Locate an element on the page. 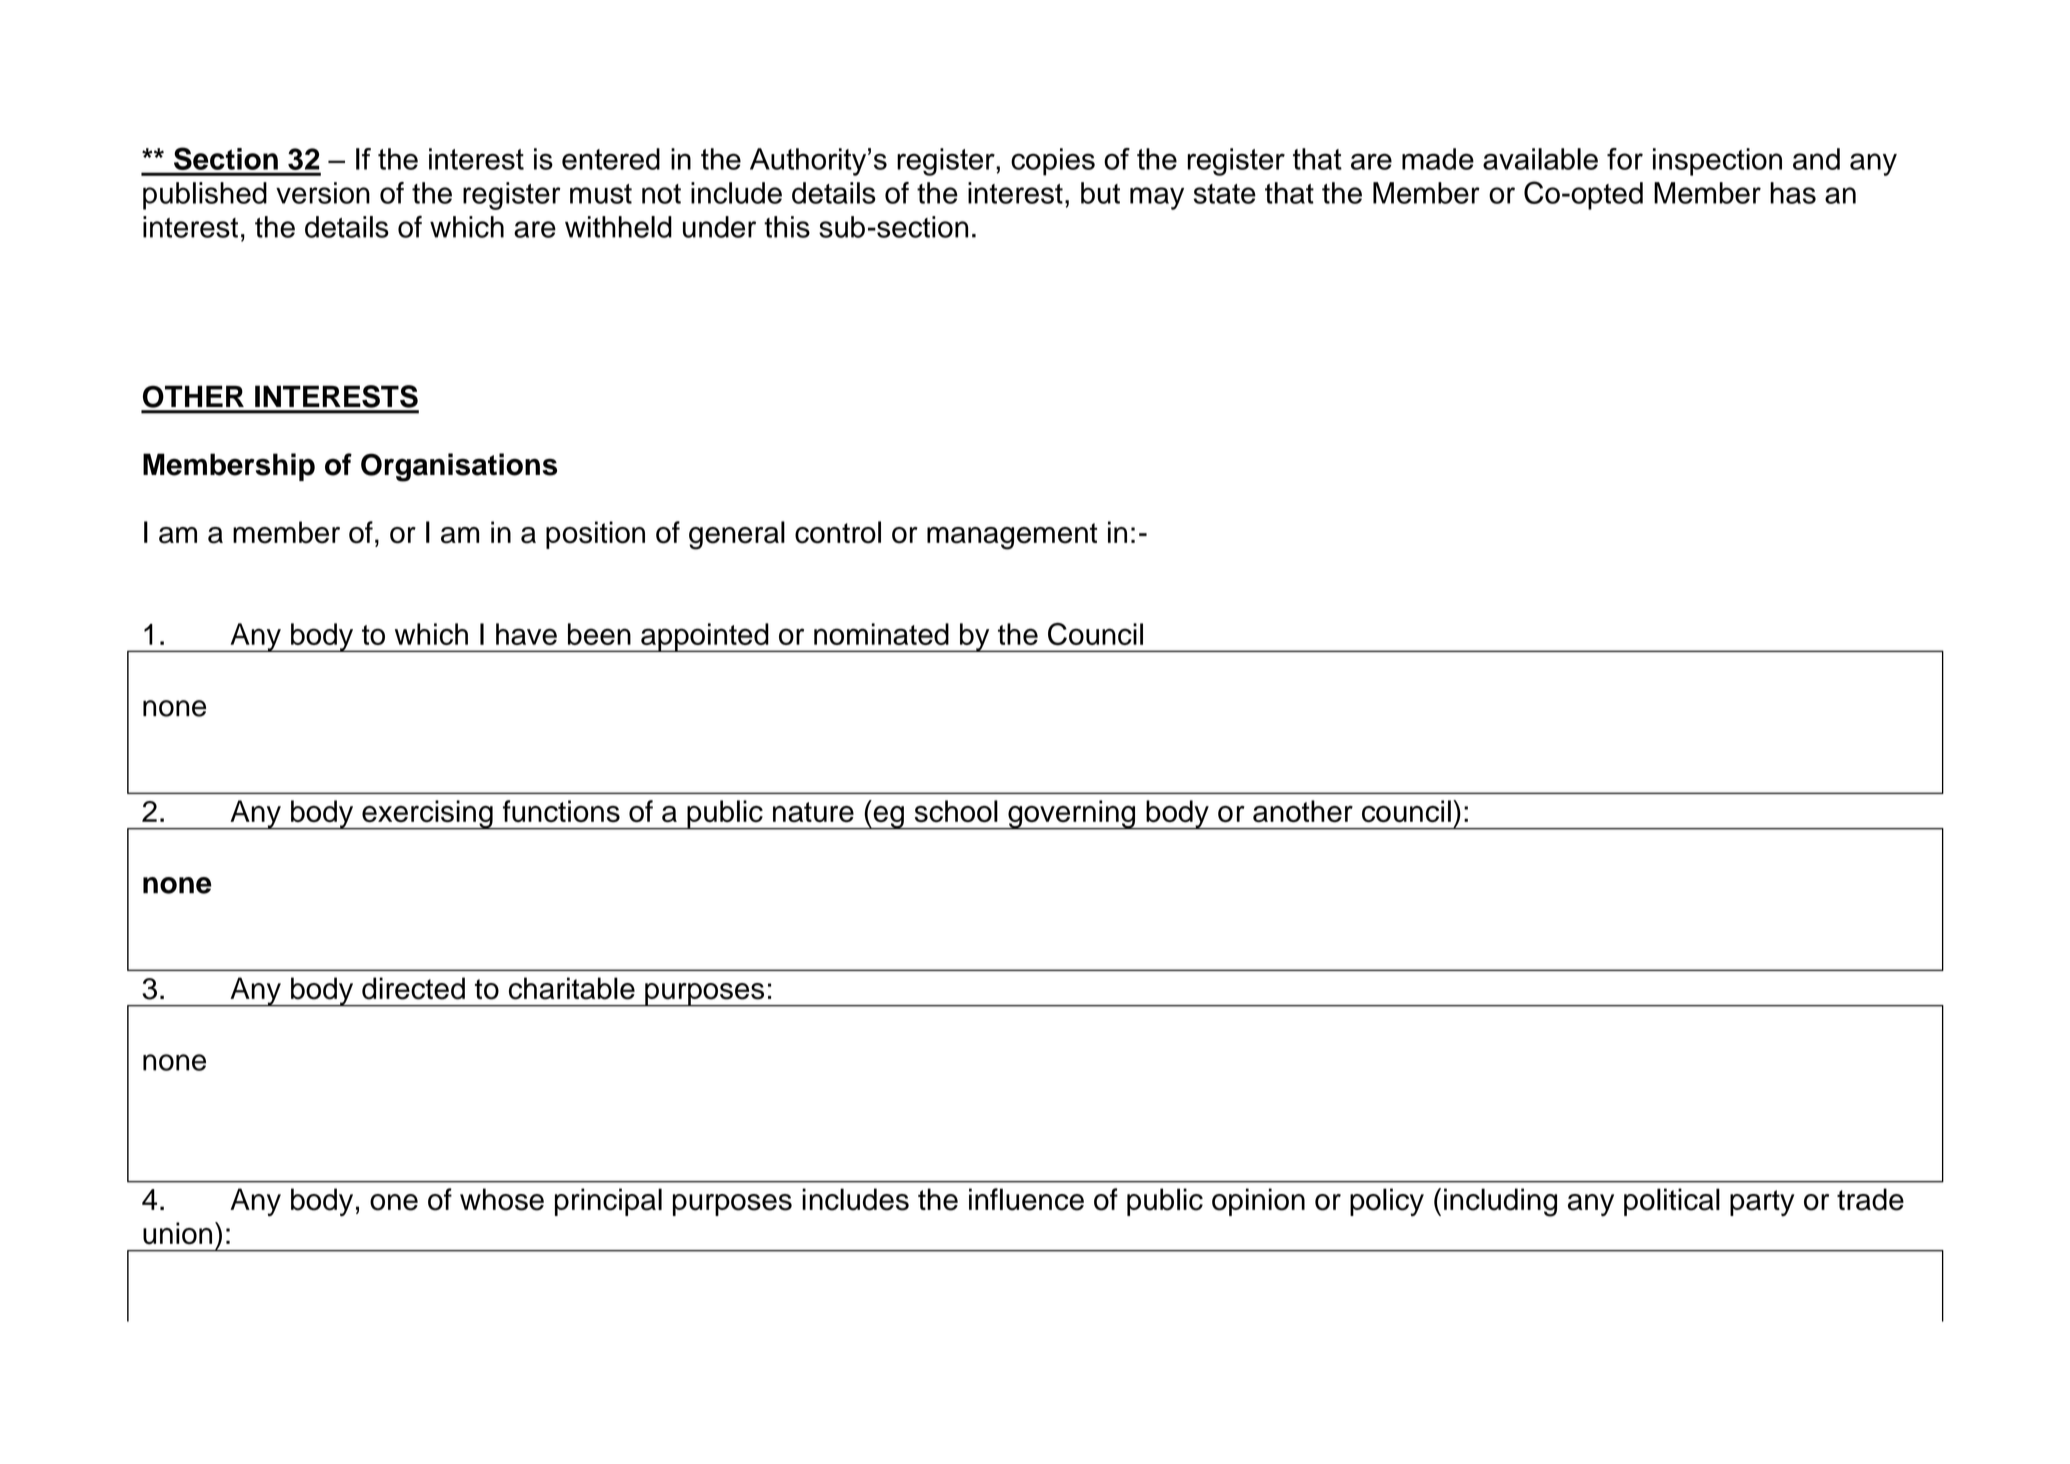 This page has height=1464, width=2070. but is located at coordinates (1100, 193).
